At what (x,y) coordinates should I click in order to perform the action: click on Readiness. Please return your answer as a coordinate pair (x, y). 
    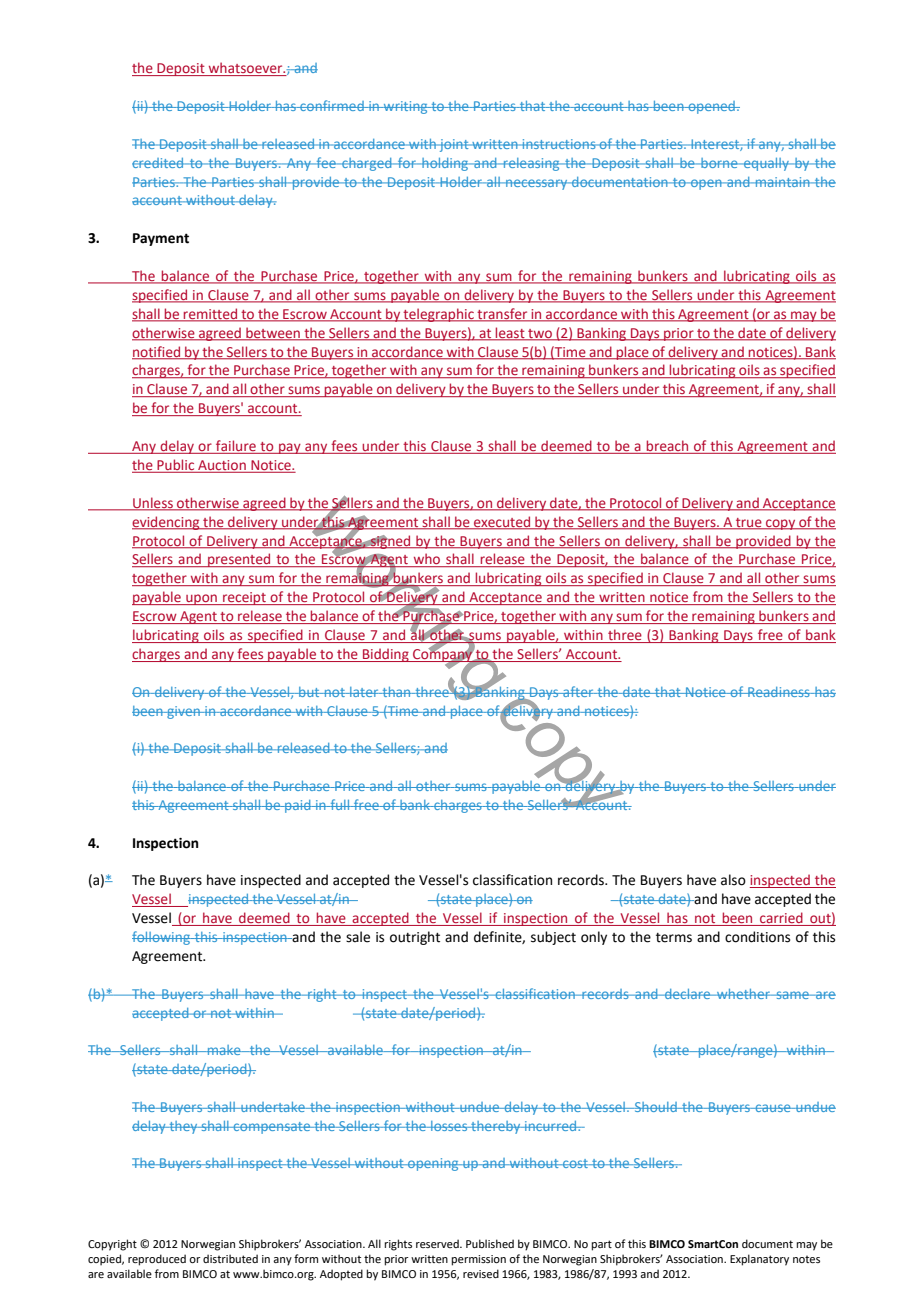
    Looking at the image, I should click on (779, 692).
